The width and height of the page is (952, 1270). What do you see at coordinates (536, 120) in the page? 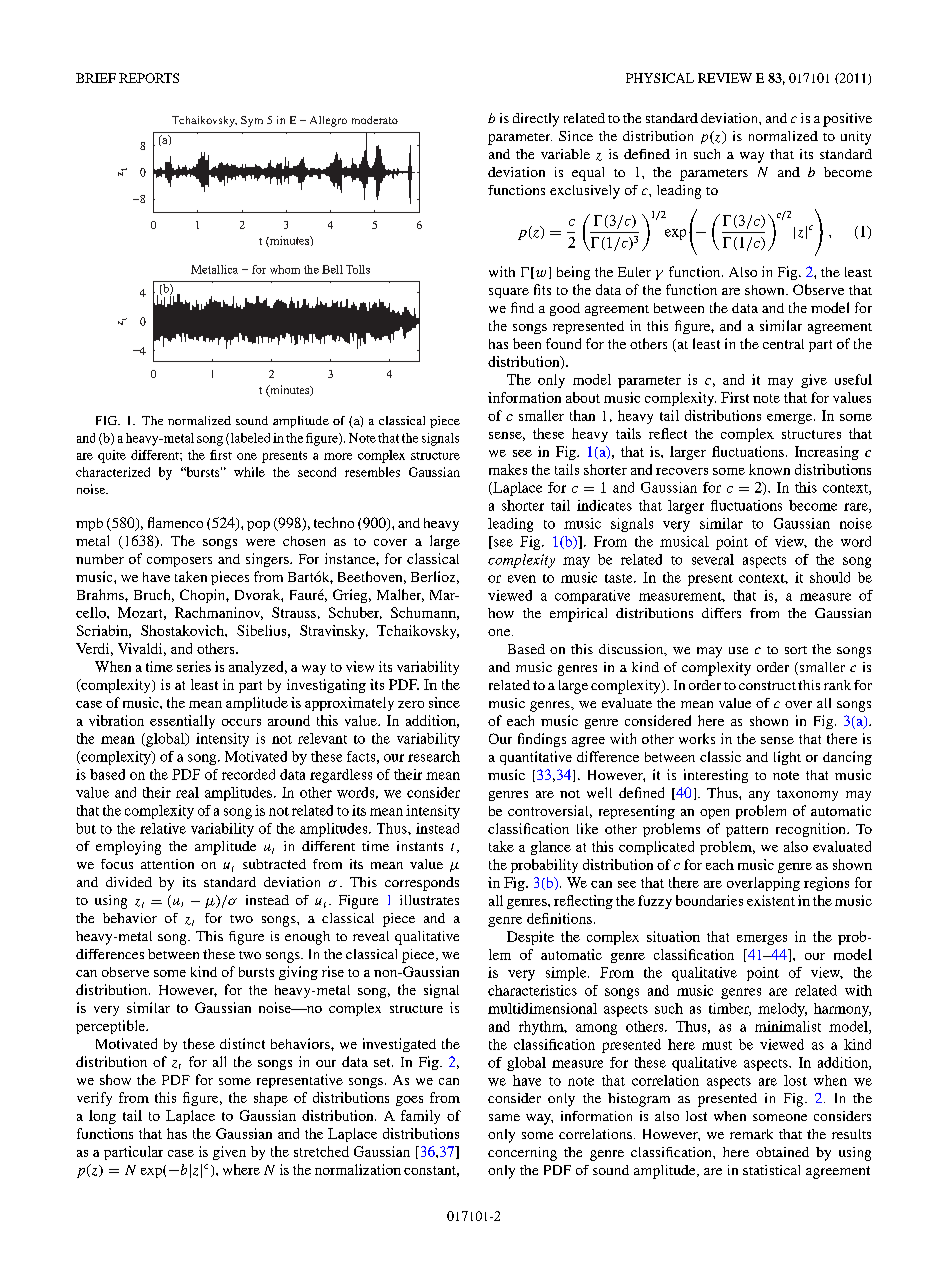
I see `directly` at bounding box center [536, 120].
